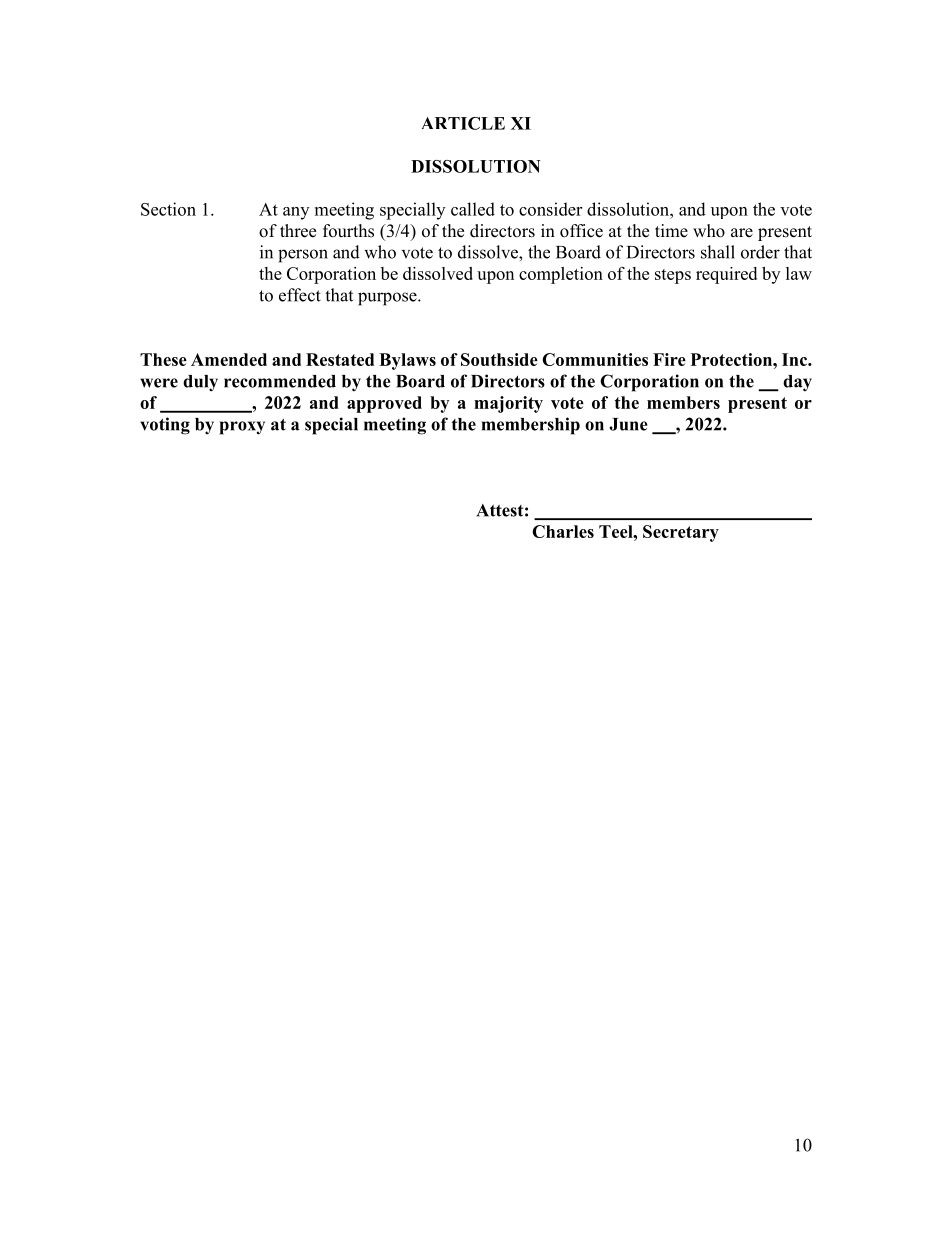  I want to click on ARTICLE, so click(463, 123).
